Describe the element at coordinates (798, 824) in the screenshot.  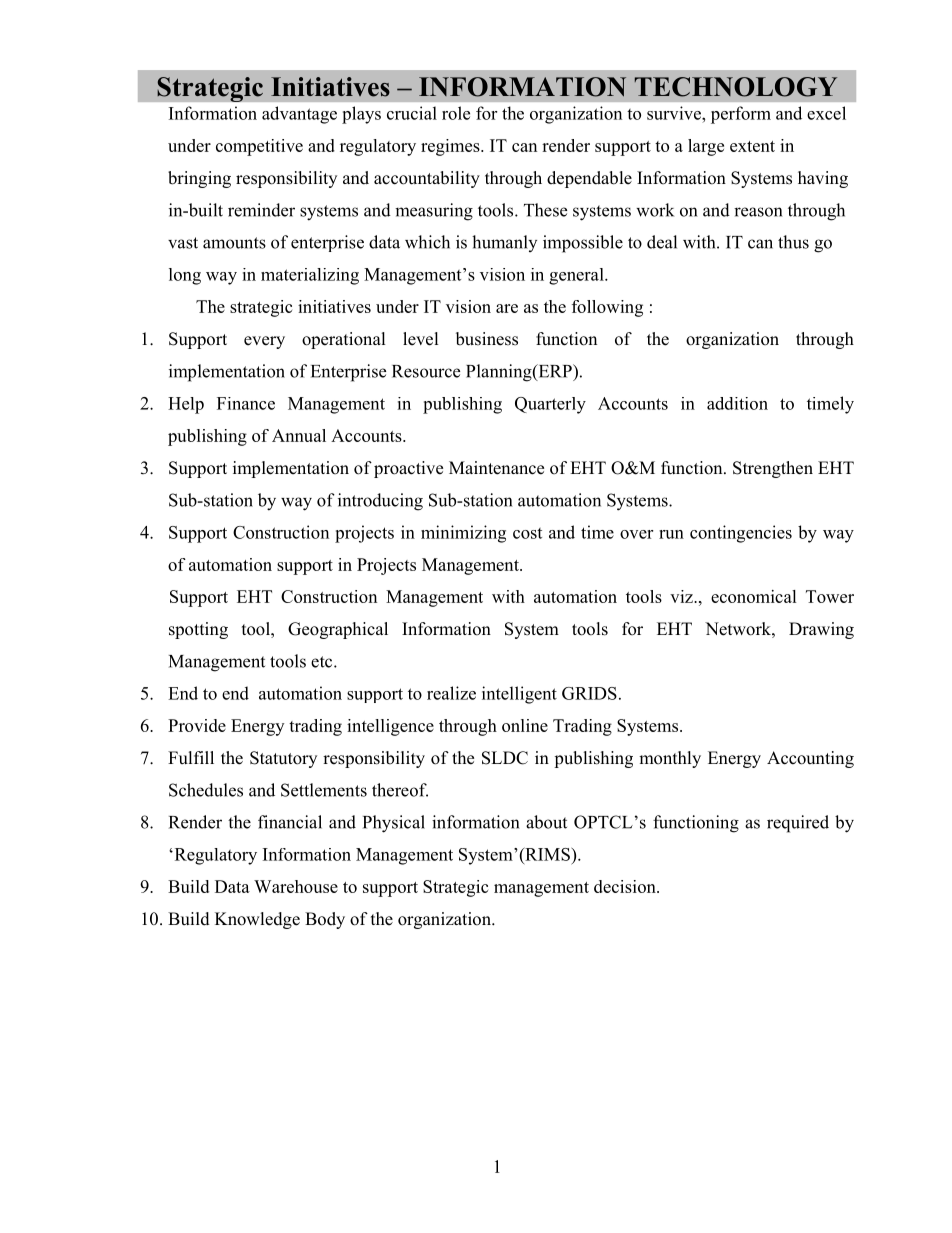
I see `required` at that location.
